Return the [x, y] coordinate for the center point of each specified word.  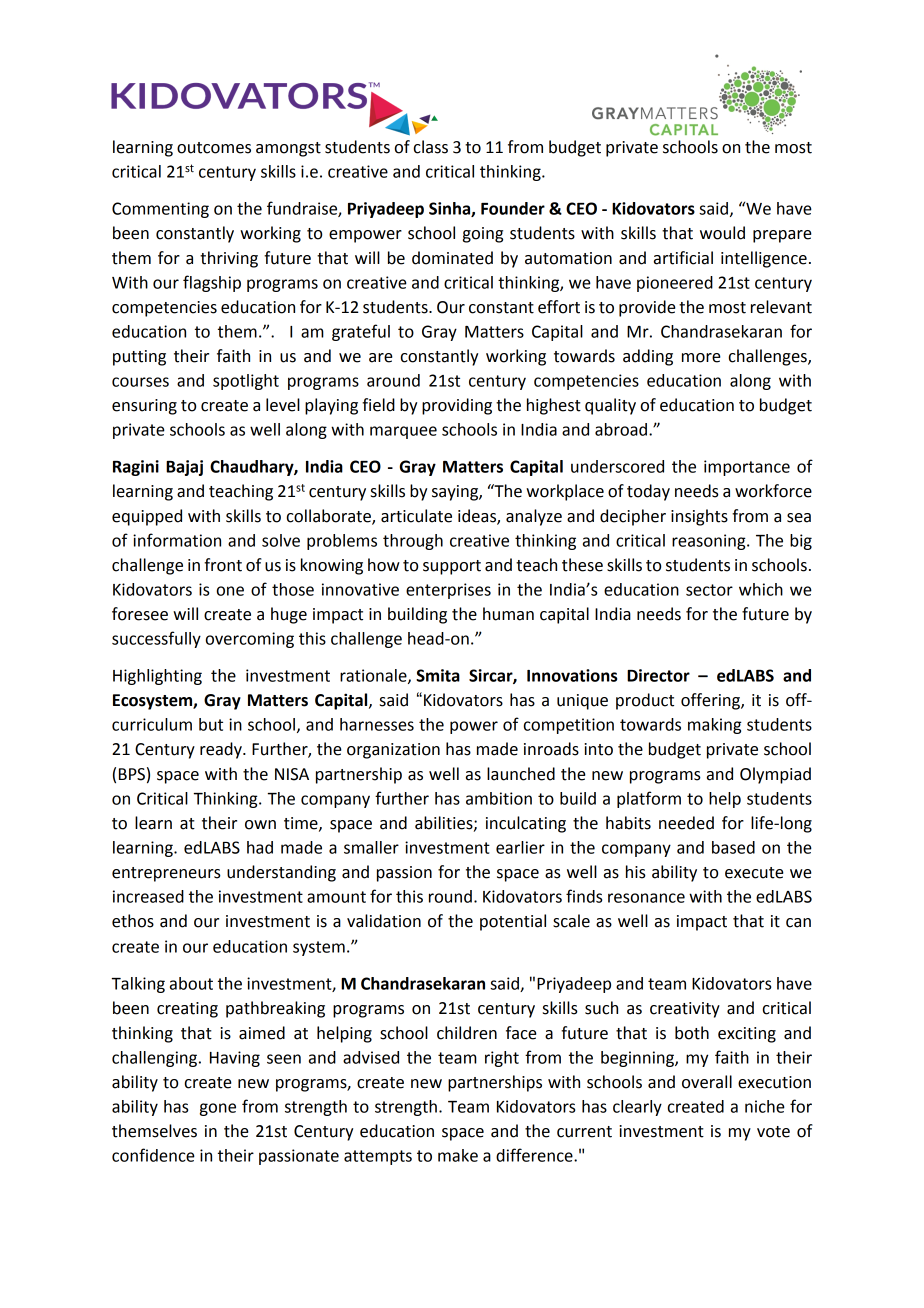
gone [218, 1109]
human [508, 614]
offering [711, 701]
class [431, 147]
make [458, 1155]
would [722, 233]
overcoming [250, 640]
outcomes [214, 148]
